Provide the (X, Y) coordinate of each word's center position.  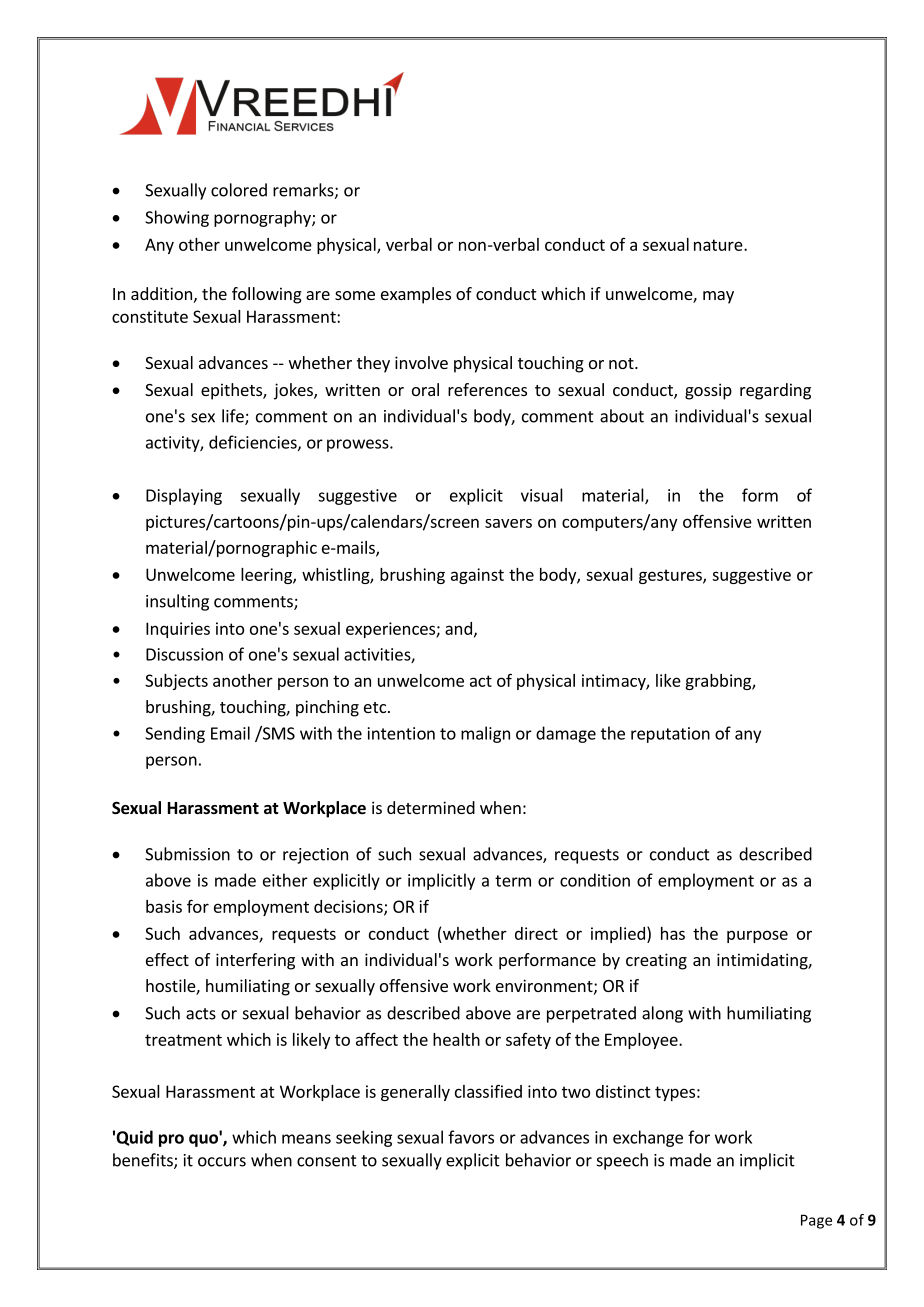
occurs (222, 1162)
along (662, 1014)
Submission (187, 854)
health (456, 1039)
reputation (670, 735)
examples (416, 295)
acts (201, 1014)
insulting (177, 602)
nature (719, 245)
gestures (671, 576)
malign (485, 734)
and (458, 628)
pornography (263, 218)
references (487, 389)
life (234, 417)
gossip (708, 391)
